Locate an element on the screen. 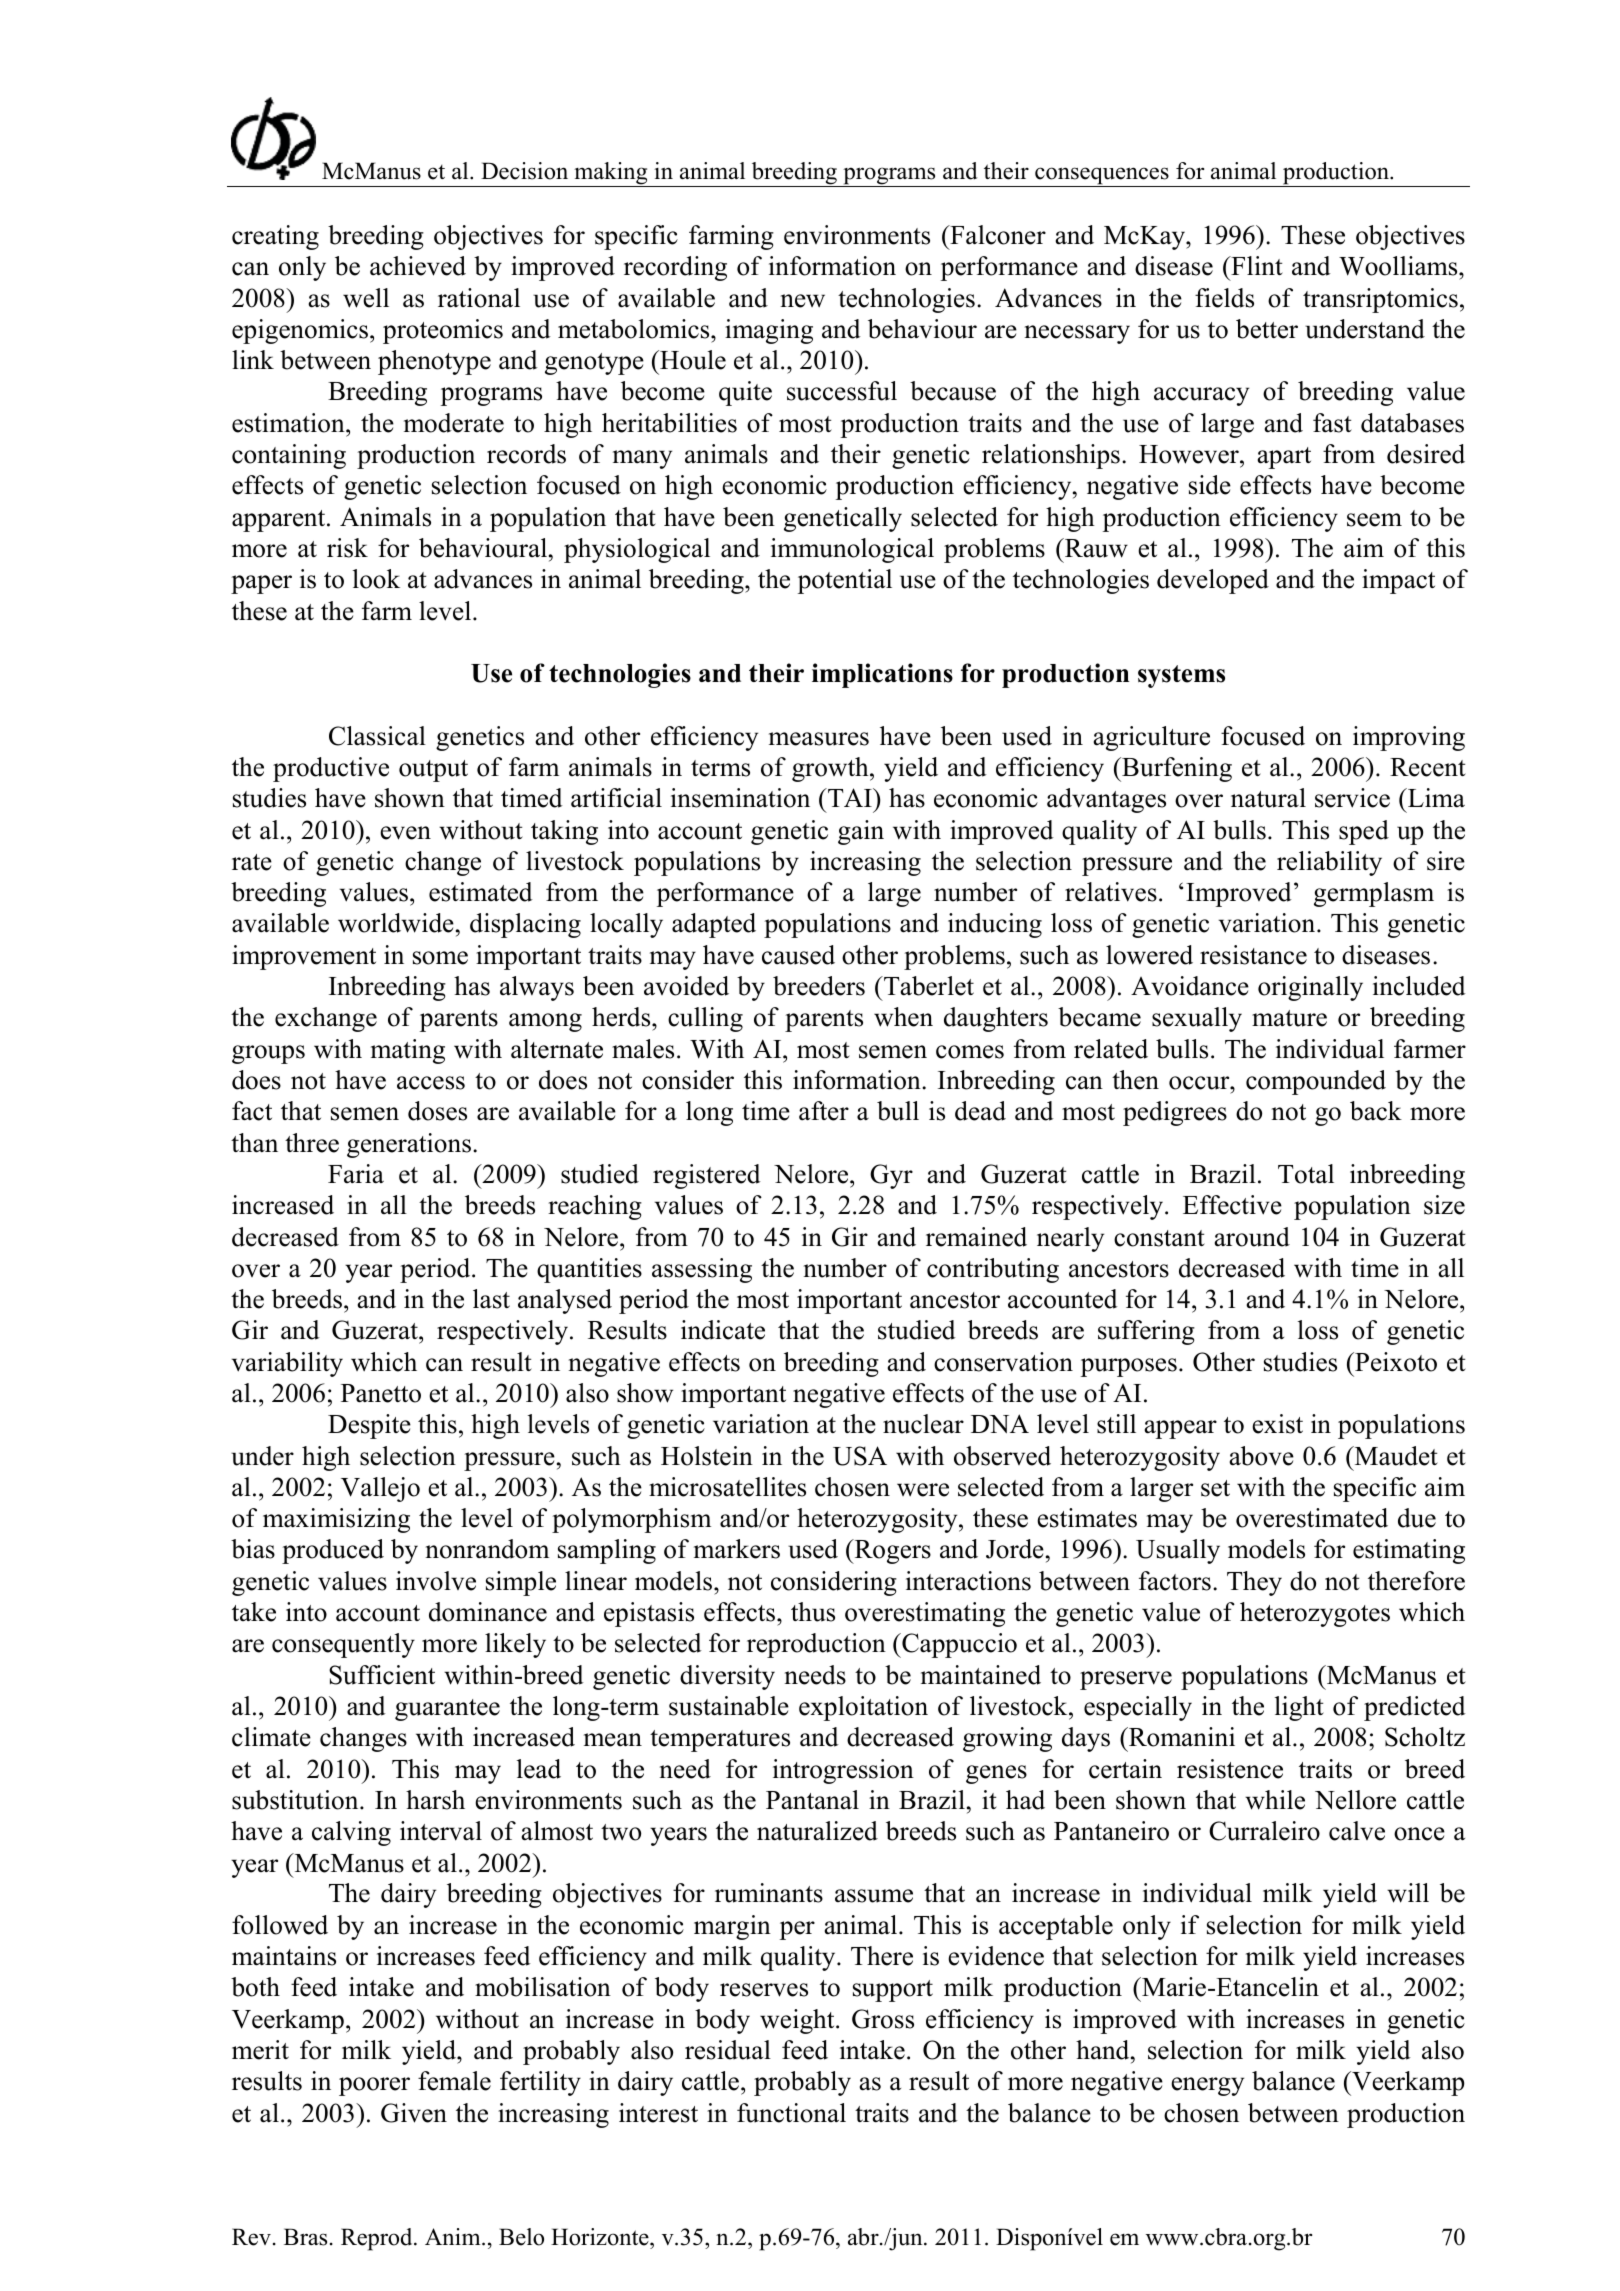 The image size is (1620, 2291). new is located at coordinates (803, 301).
